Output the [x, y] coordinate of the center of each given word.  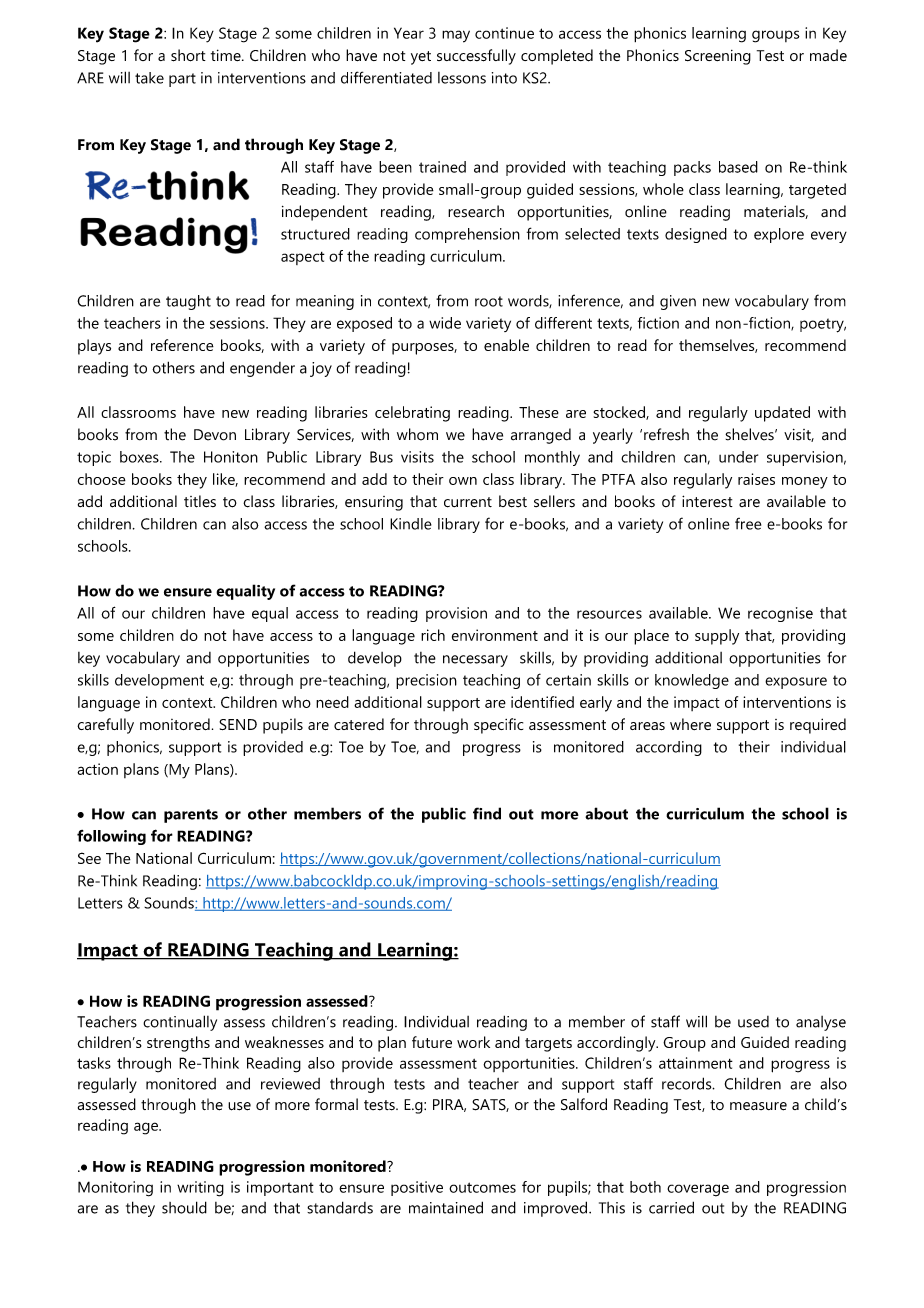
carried [671, 1207]
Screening [718, 57]
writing [200, 1189]
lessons [462, 78]
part [182, 80]
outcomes [482, 1187]
